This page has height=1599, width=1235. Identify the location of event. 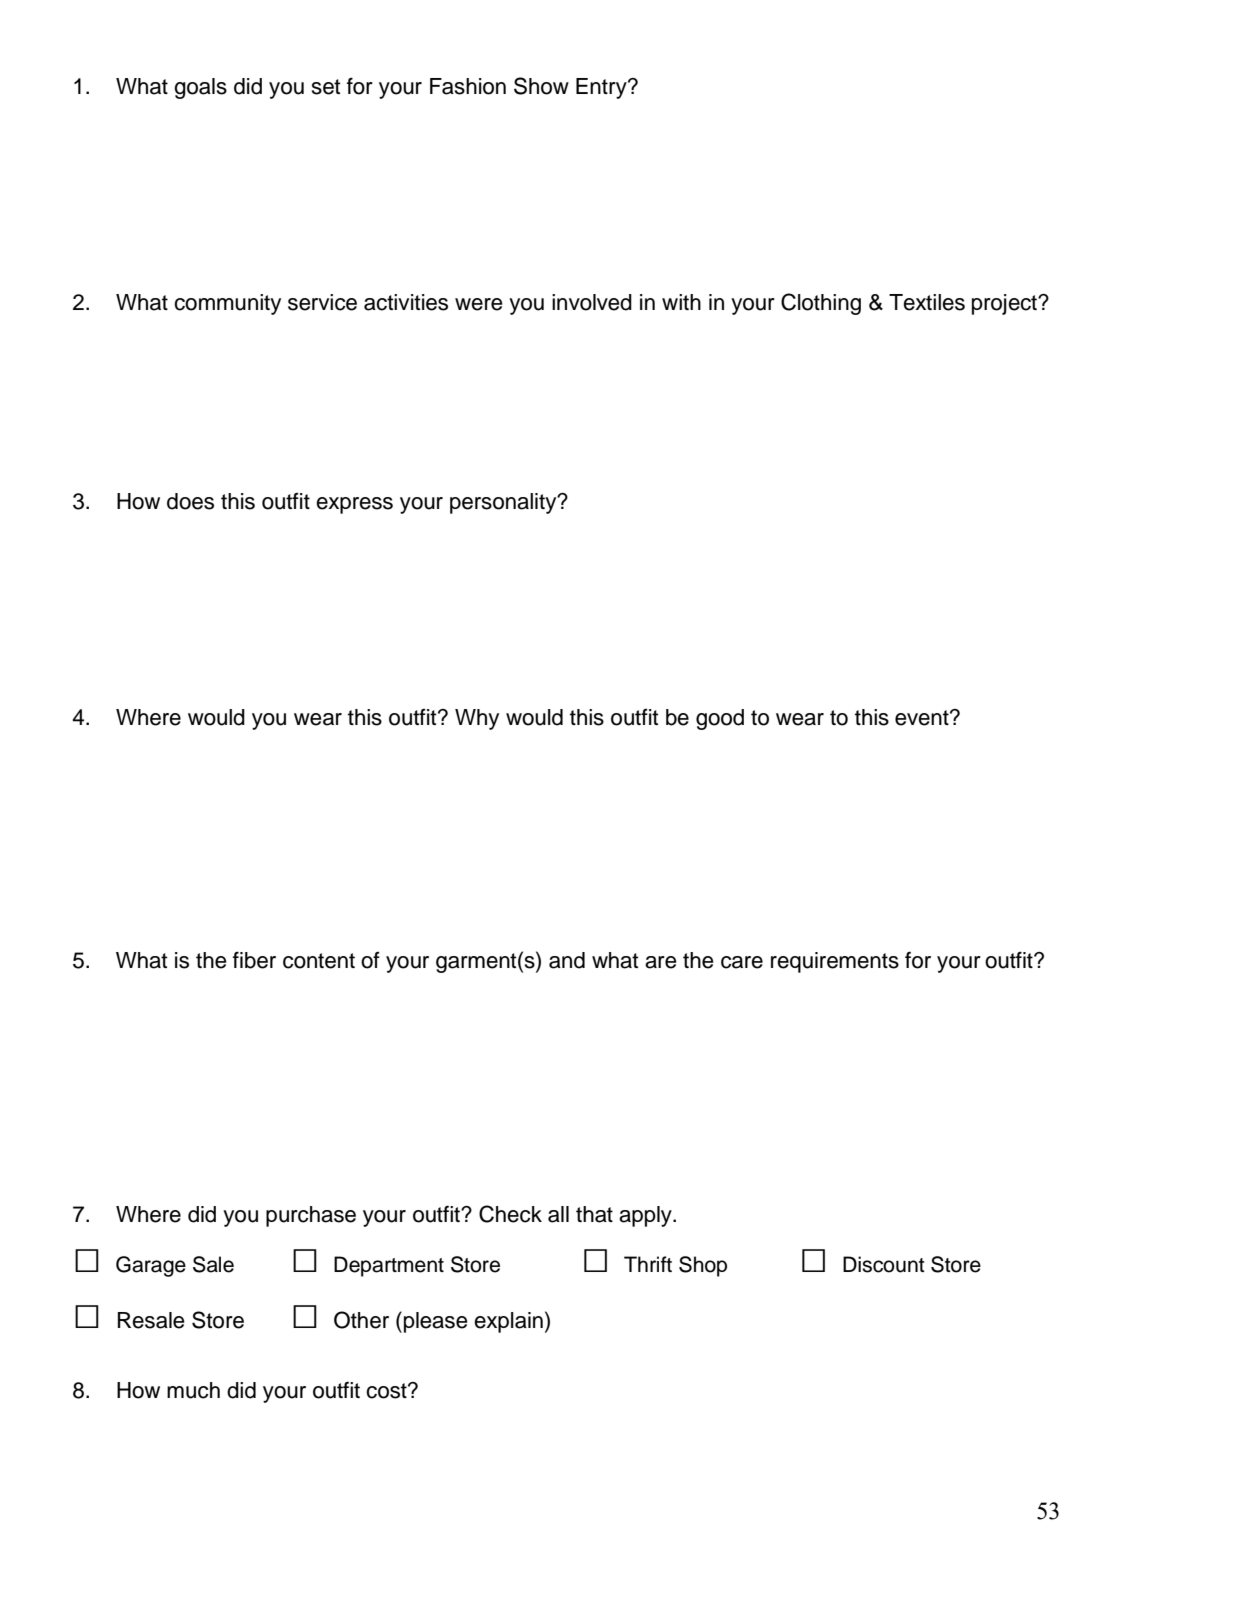
(923, 718).
